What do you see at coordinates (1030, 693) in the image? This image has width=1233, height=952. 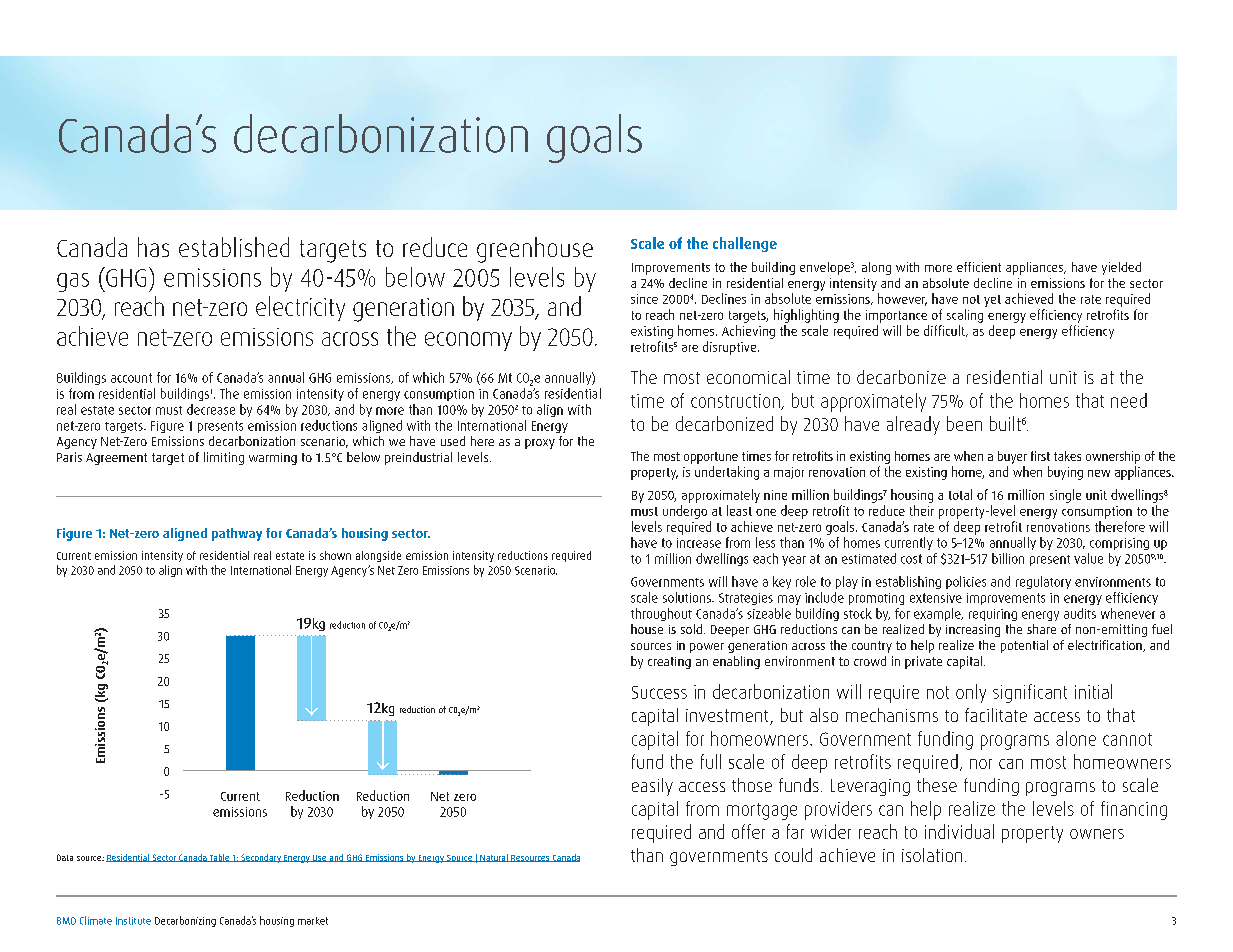 I see `significant` at bounding box center [1030, 693].
